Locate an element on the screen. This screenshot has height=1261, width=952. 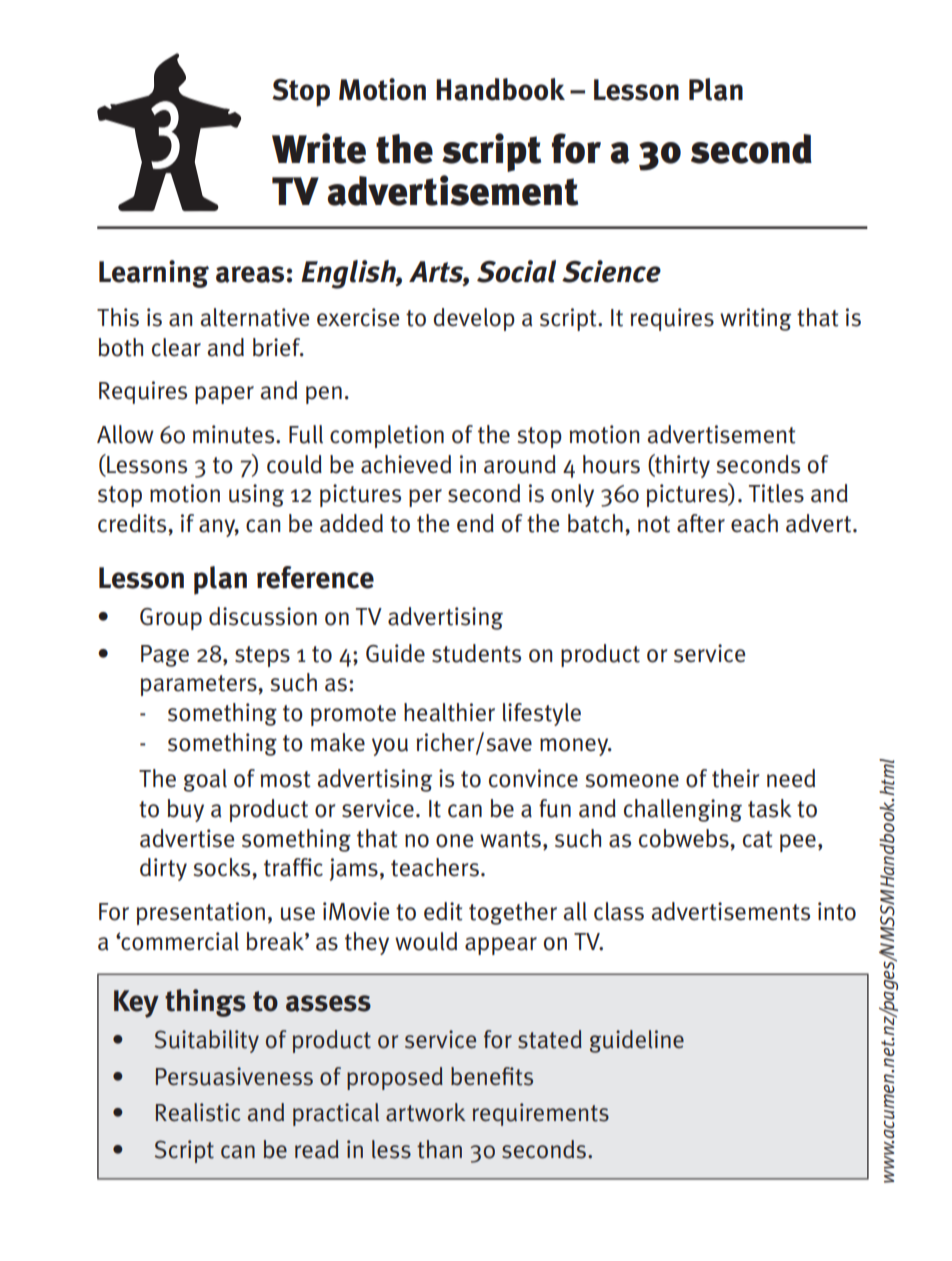
into is located at coordinates (837, 911).
